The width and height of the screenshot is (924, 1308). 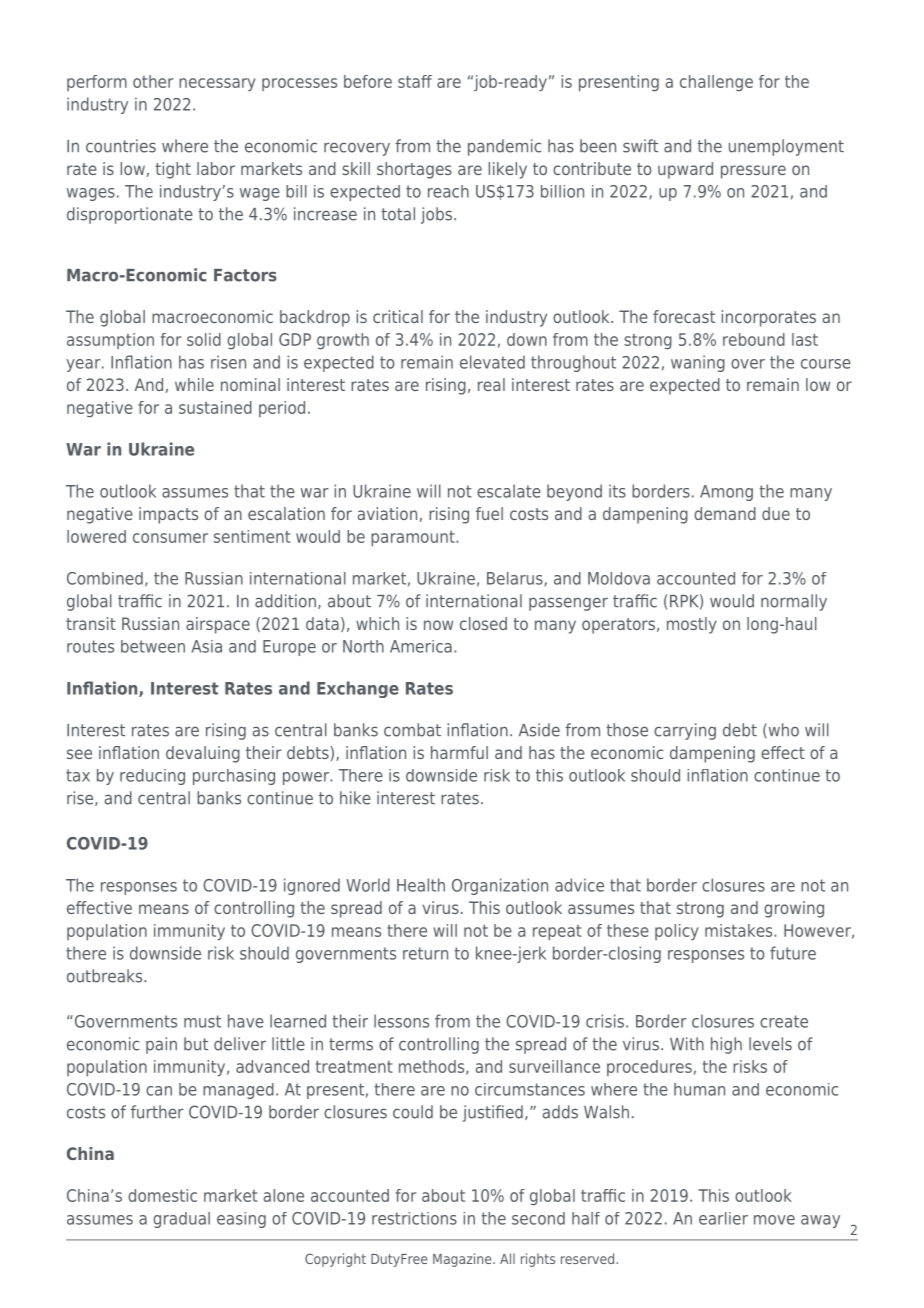 I want to click on growing, so click(x=794, y=909).
